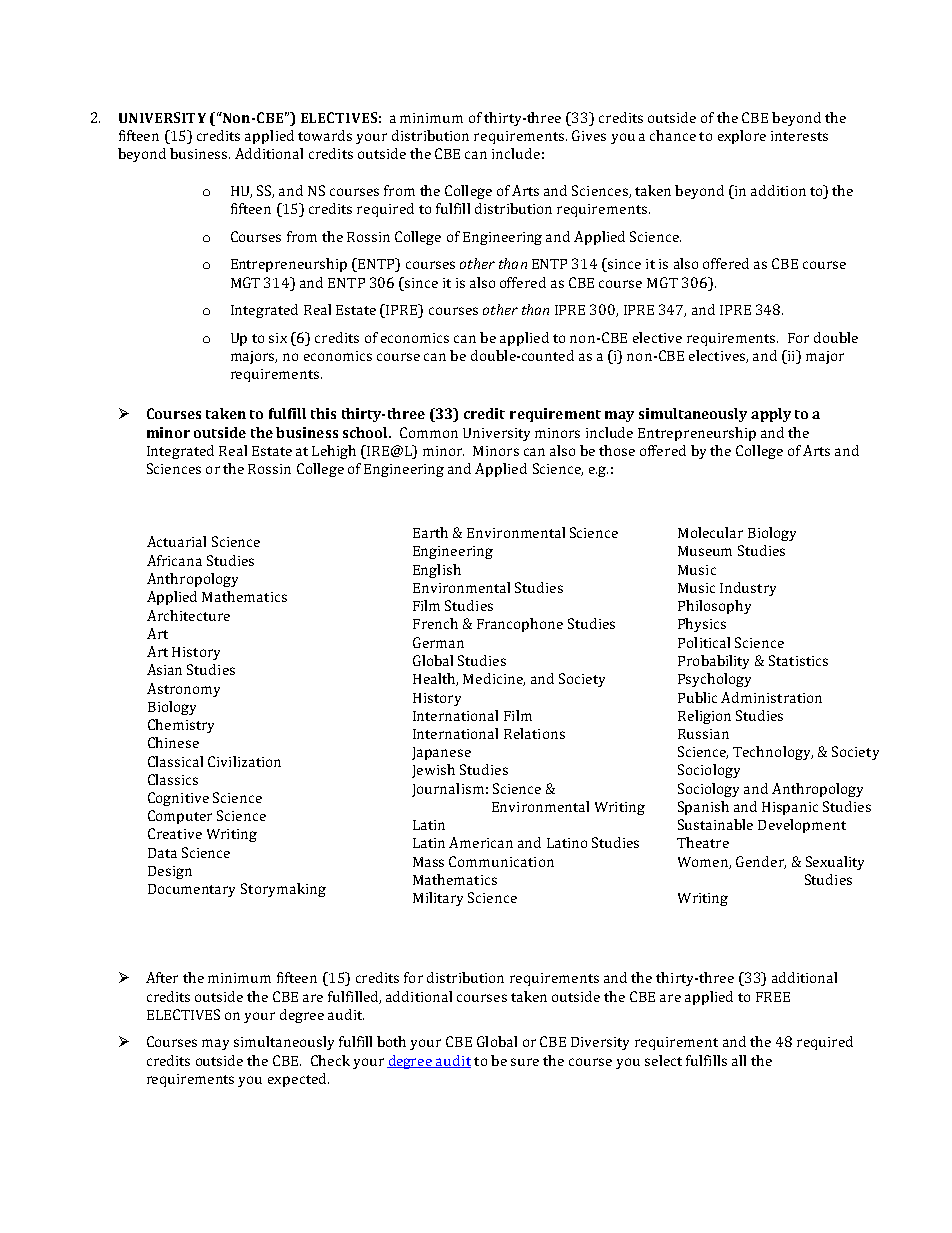  Describe the element at coordinates (481, 842) in the screenshot. I see `American` at that location.
